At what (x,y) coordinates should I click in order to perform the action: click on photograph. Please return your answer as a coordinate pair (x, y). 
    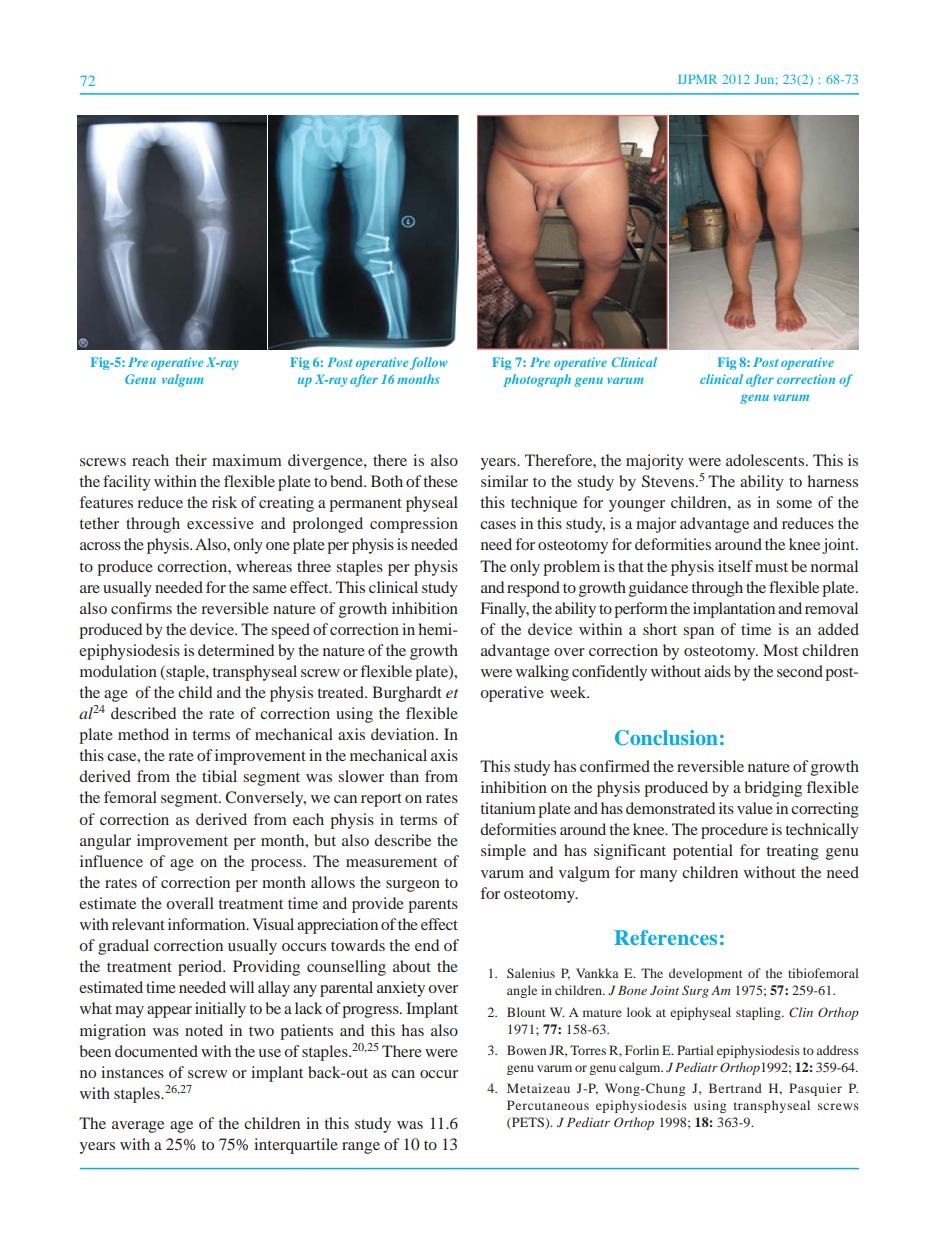
    Looking at the image, I should click on (537, 380).
